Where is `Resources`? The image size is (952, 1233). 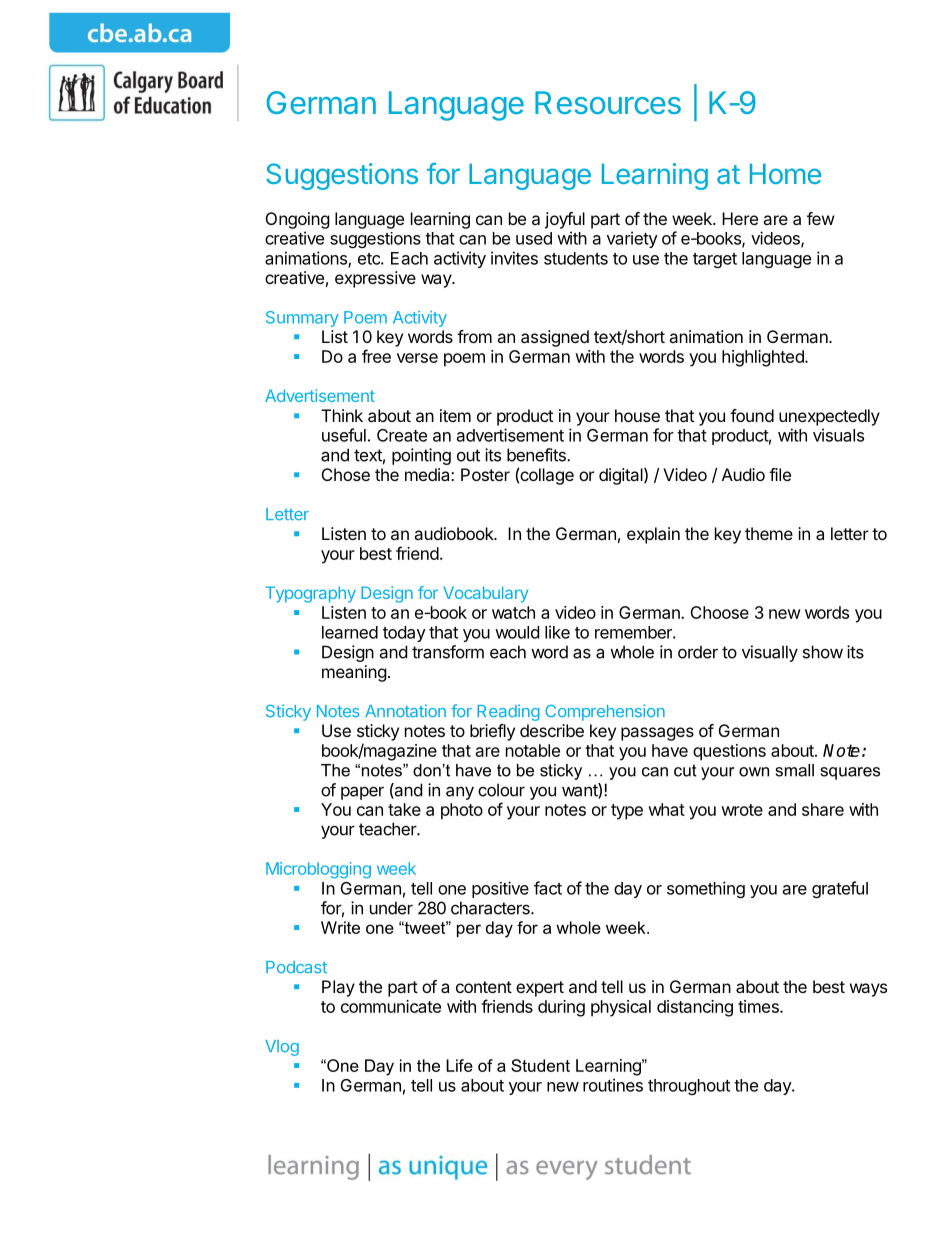
Resources is located at coordinates (608, 102).
